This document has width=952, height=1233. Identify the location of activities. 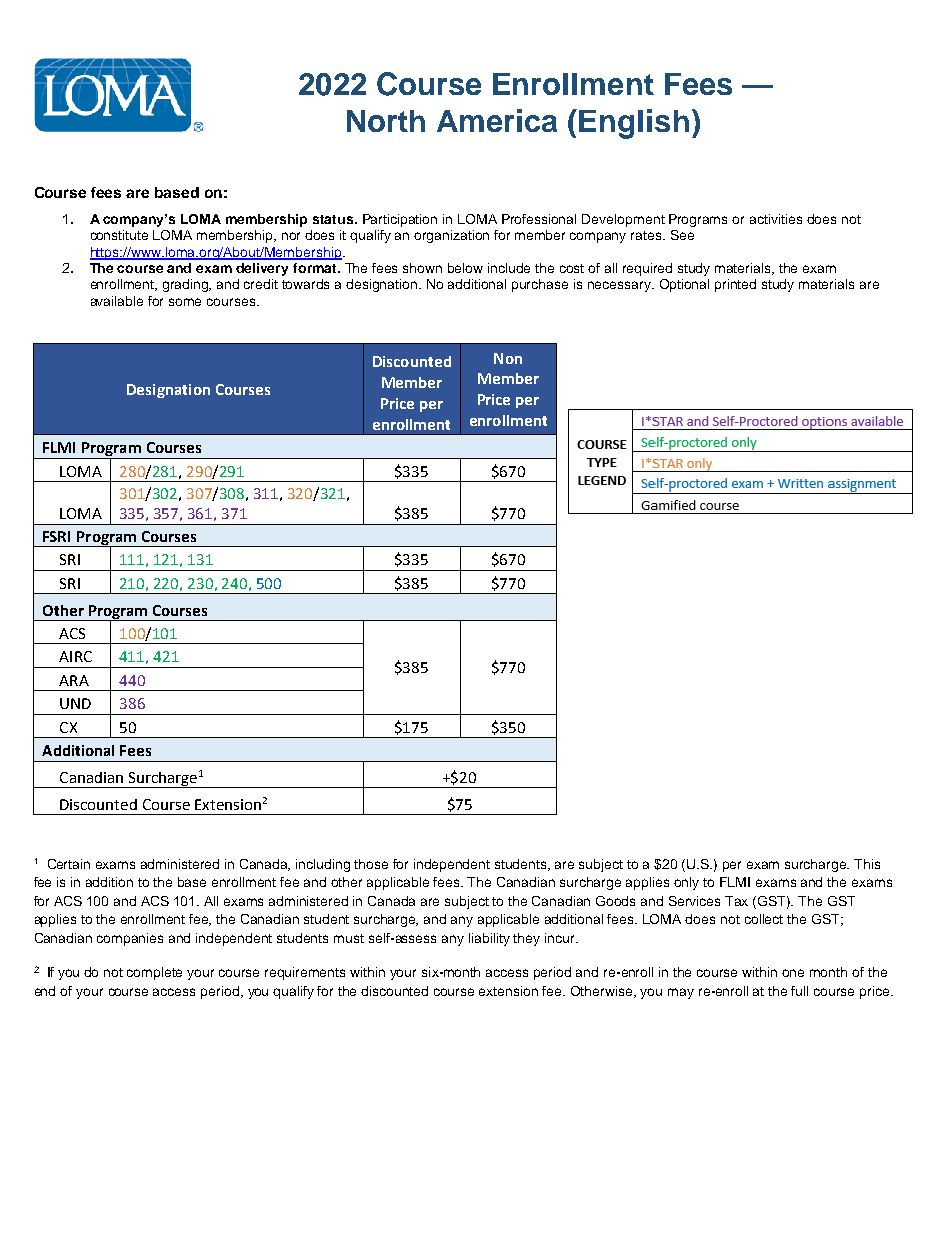
(776, 219).
